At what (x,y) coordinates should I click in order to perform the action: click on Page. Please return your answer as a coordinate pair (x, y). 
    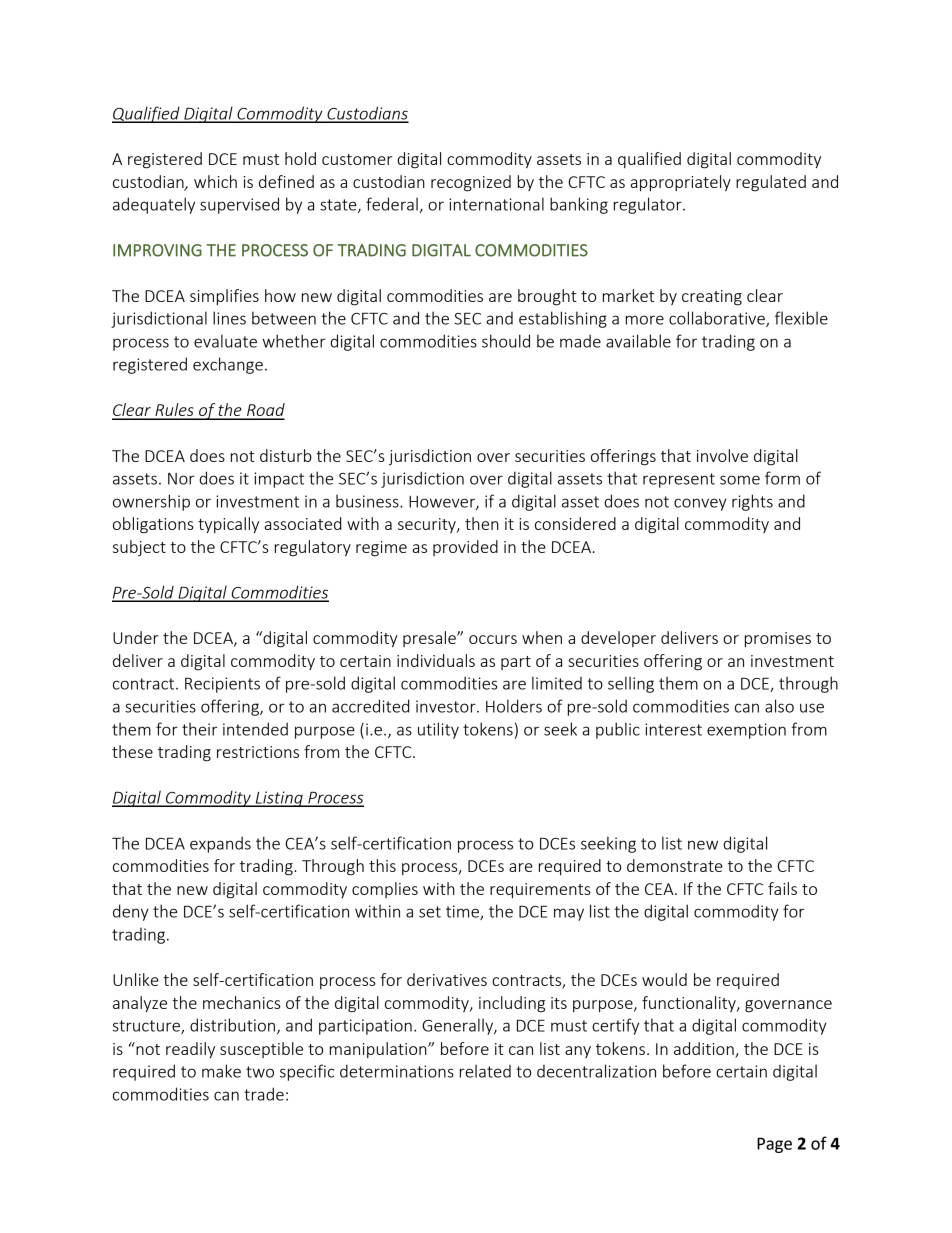
    Looking at the image, I should click on (774, 1145).
